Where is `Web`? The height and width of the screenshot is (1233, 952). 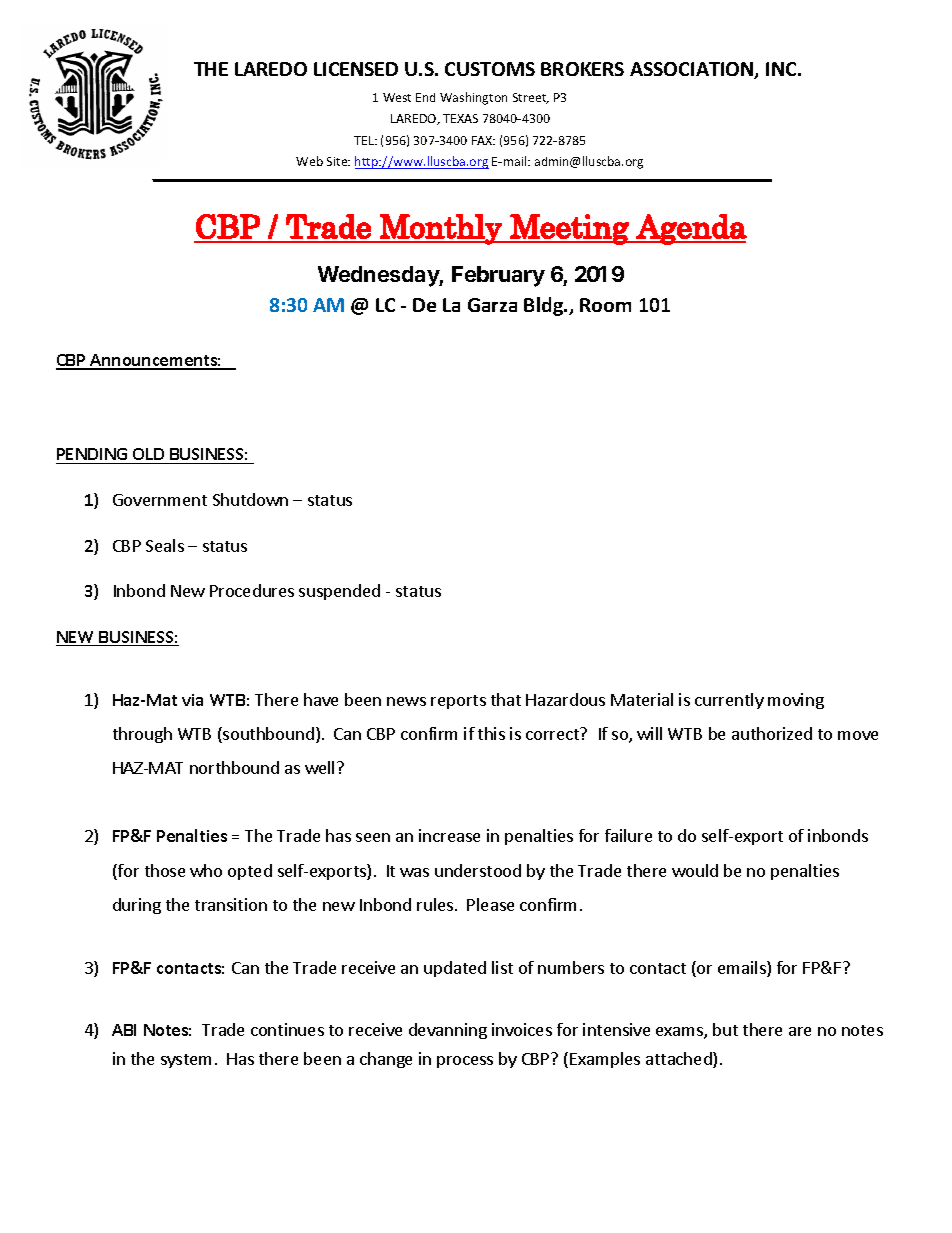 Web is located at coordinates (309, 161).
